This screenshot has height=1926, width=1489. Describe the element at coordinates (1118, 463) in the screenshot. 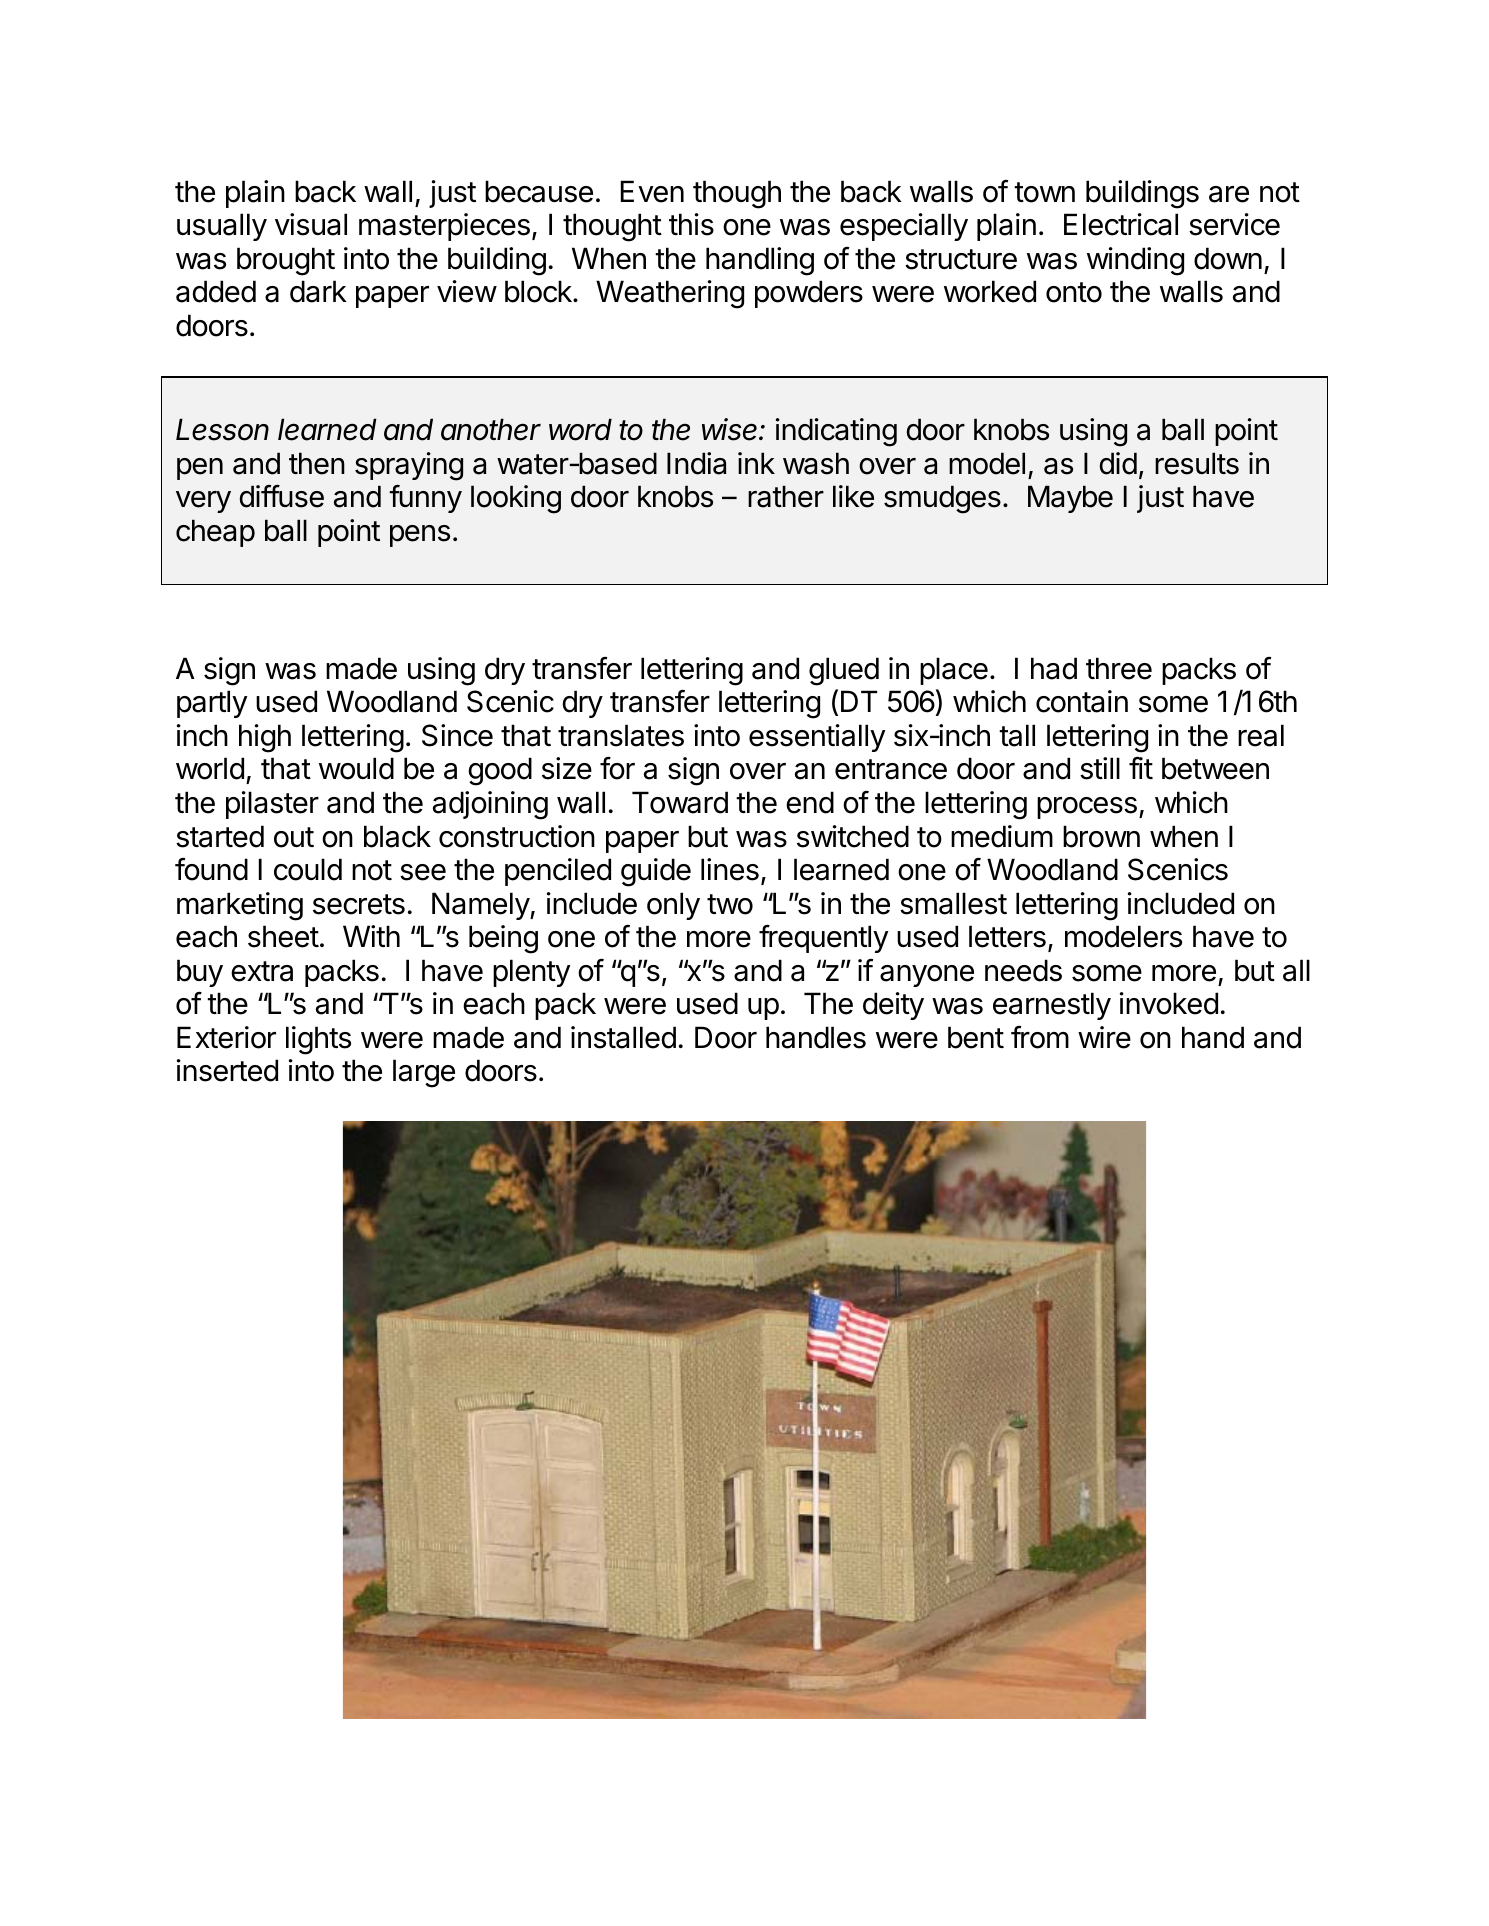

I see `did` at that location.
